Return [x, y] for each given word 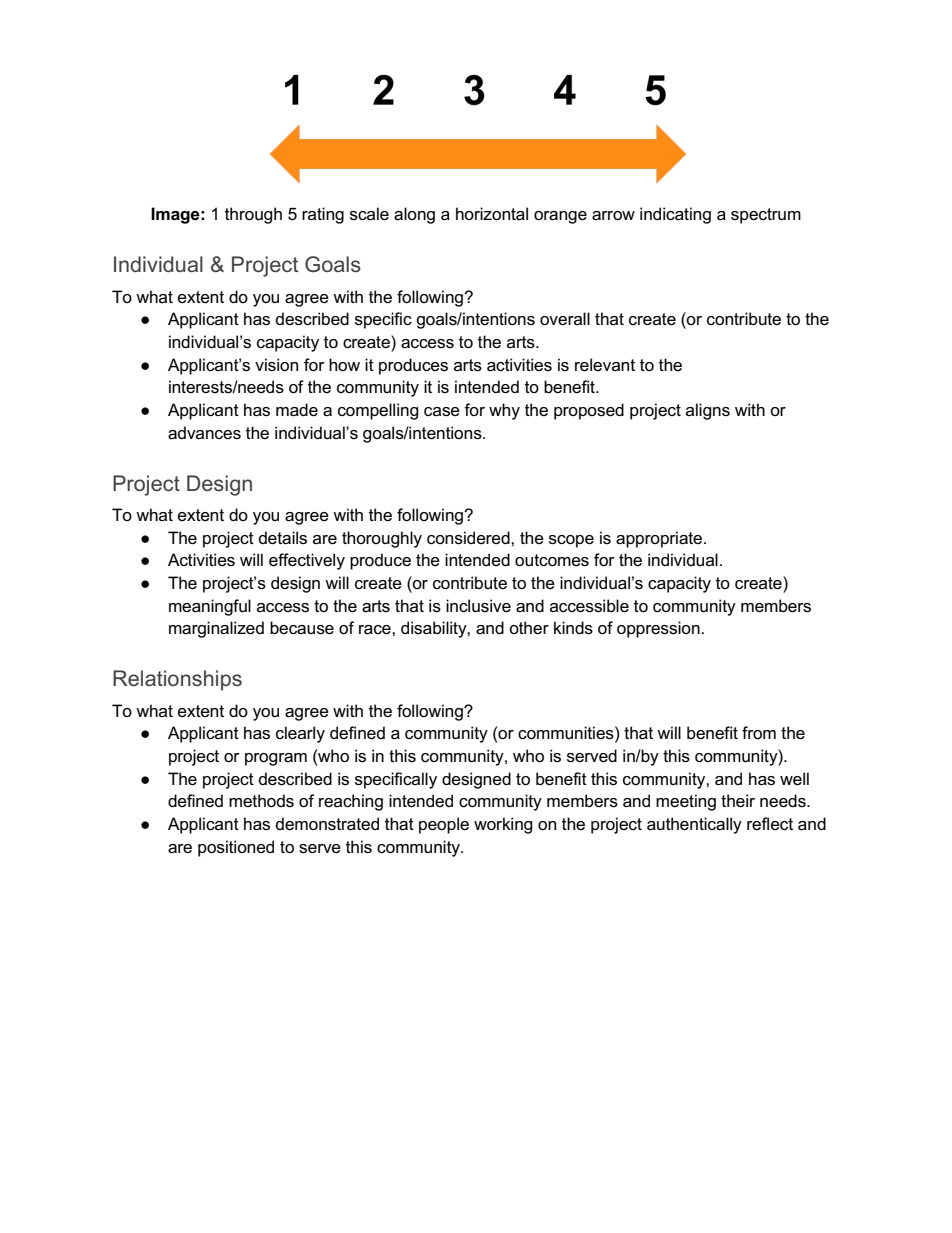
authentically [694, 825]
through [253, 215]
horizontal [492, 214]
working [503, 825]
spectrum [766, 216]
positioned [236, 848]
